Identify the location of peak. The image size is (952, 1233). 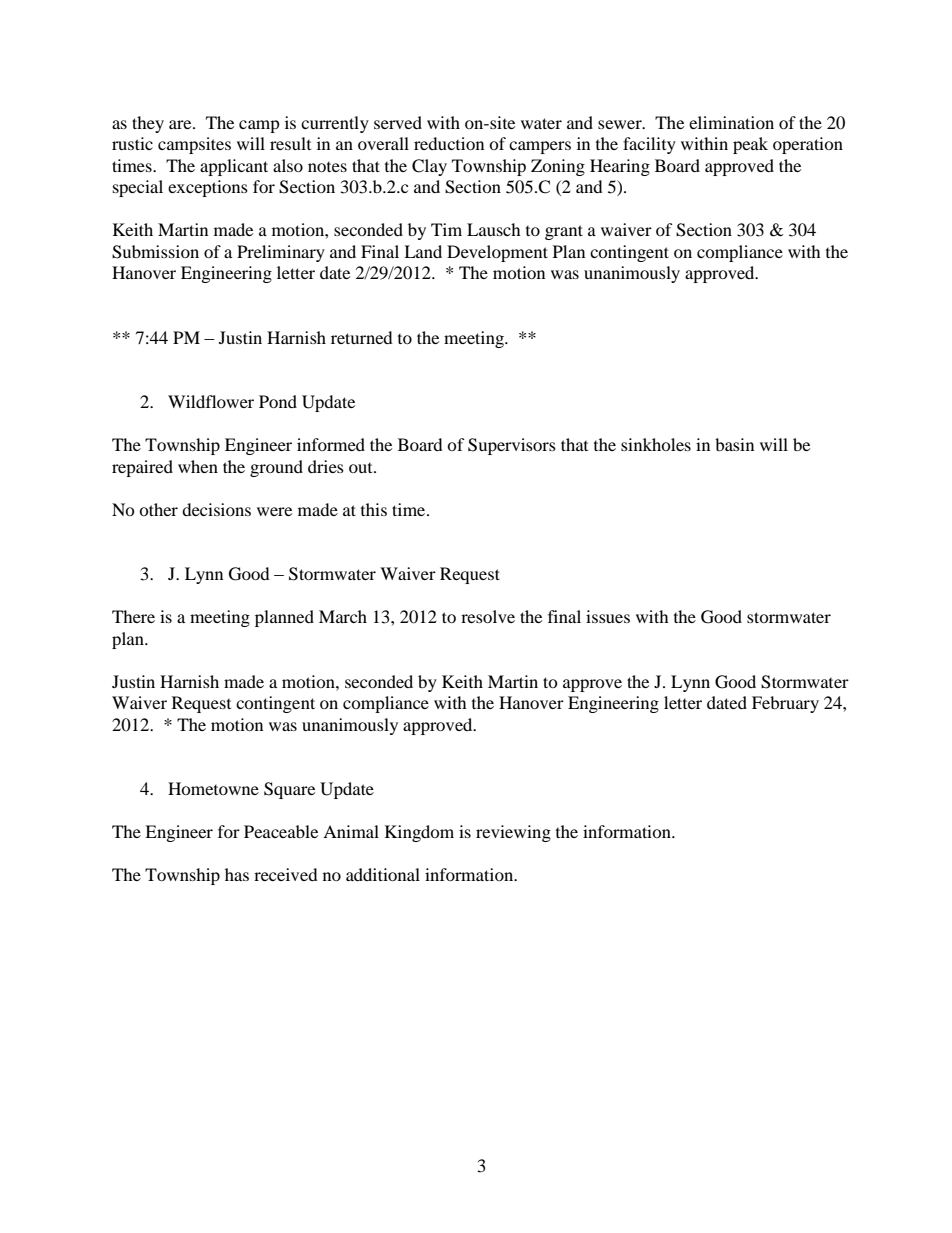
(750, 145).
